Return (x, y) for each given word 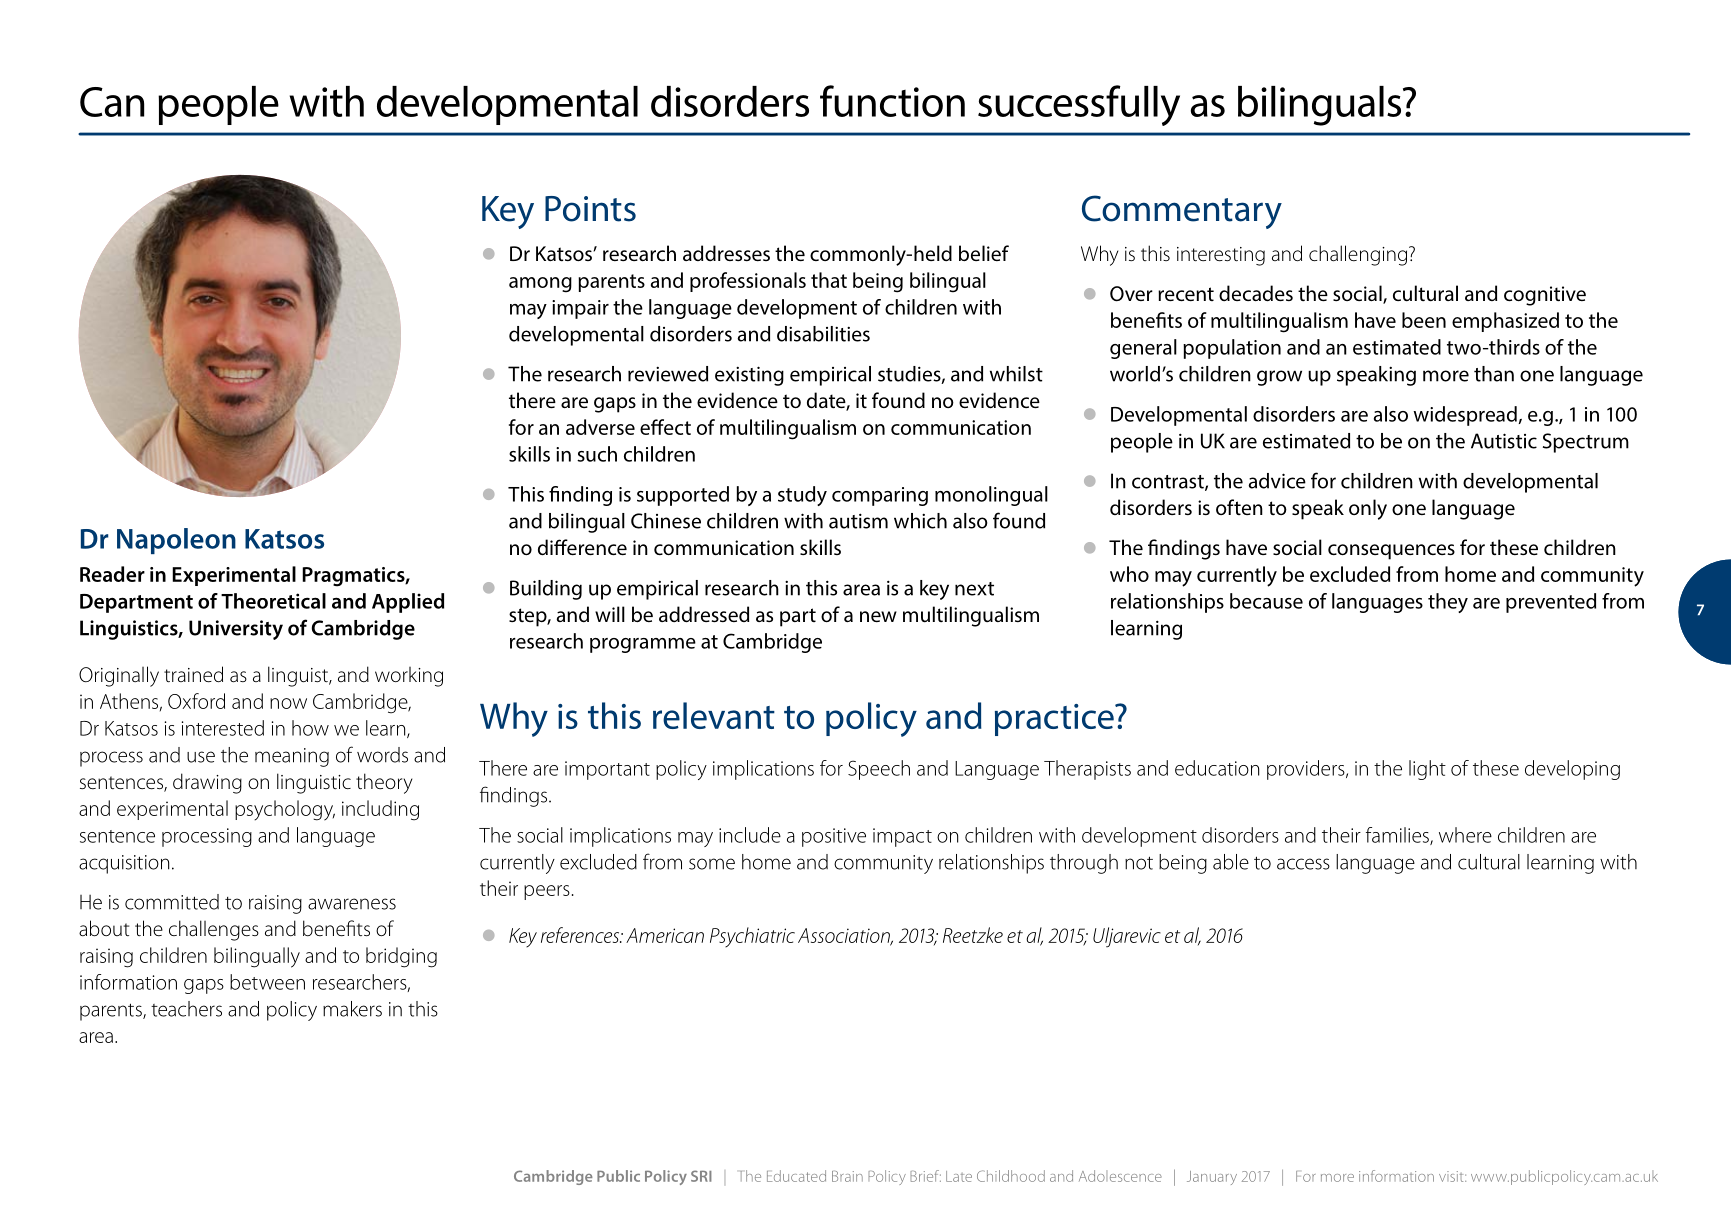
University (236, 630)
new (878, 616)
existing (749, 376)
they (1448, 603)
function (892, 101)
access (1303, 864)
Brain (847, 1176)
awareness (352, 904)
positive (834, 837)
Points (590, 209)
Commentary (1182, 212)
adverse (600, 427)
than (1494, 374)
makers (352, 1009)
